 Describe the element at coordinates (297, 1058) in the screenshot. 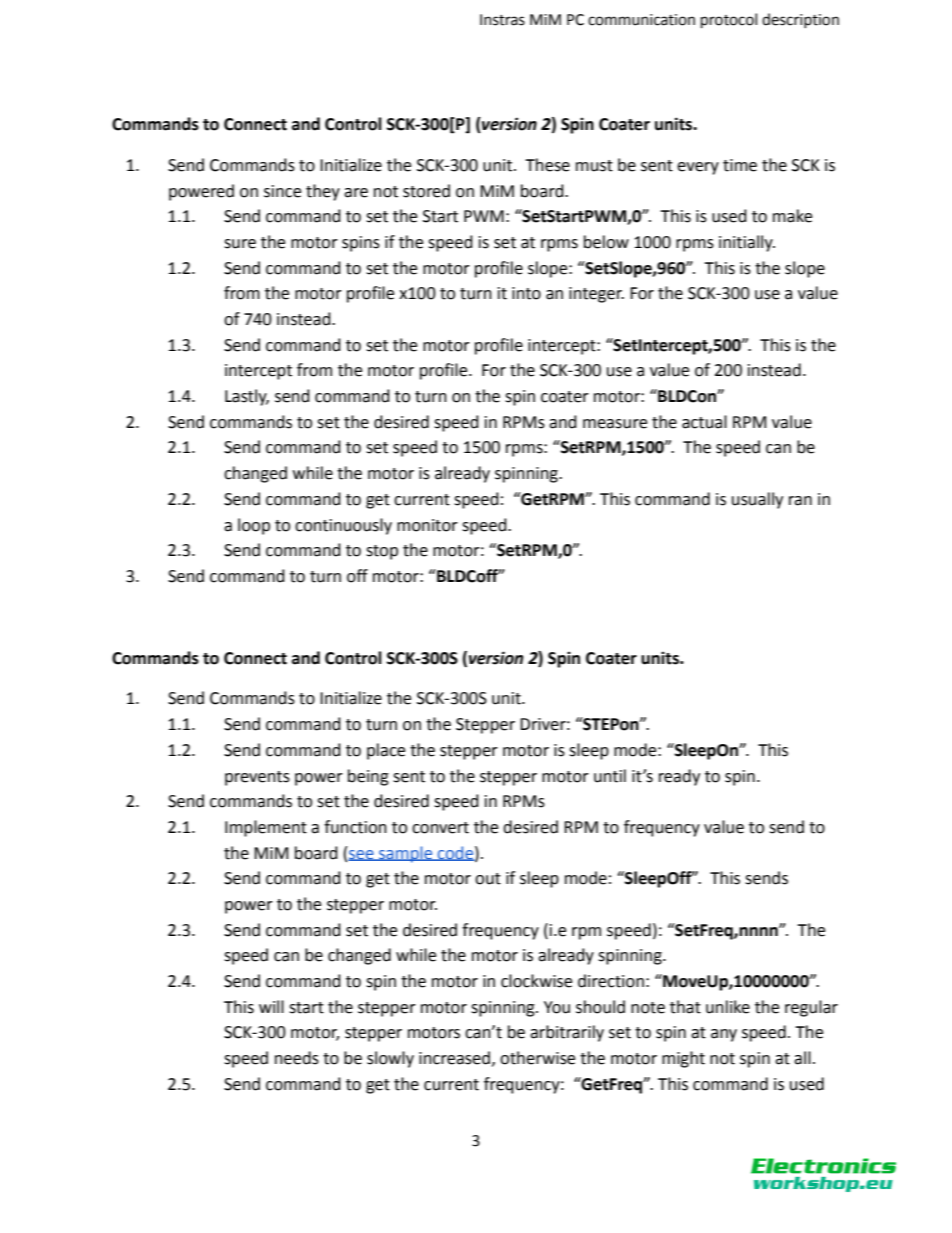

I see `needs` at that location.
